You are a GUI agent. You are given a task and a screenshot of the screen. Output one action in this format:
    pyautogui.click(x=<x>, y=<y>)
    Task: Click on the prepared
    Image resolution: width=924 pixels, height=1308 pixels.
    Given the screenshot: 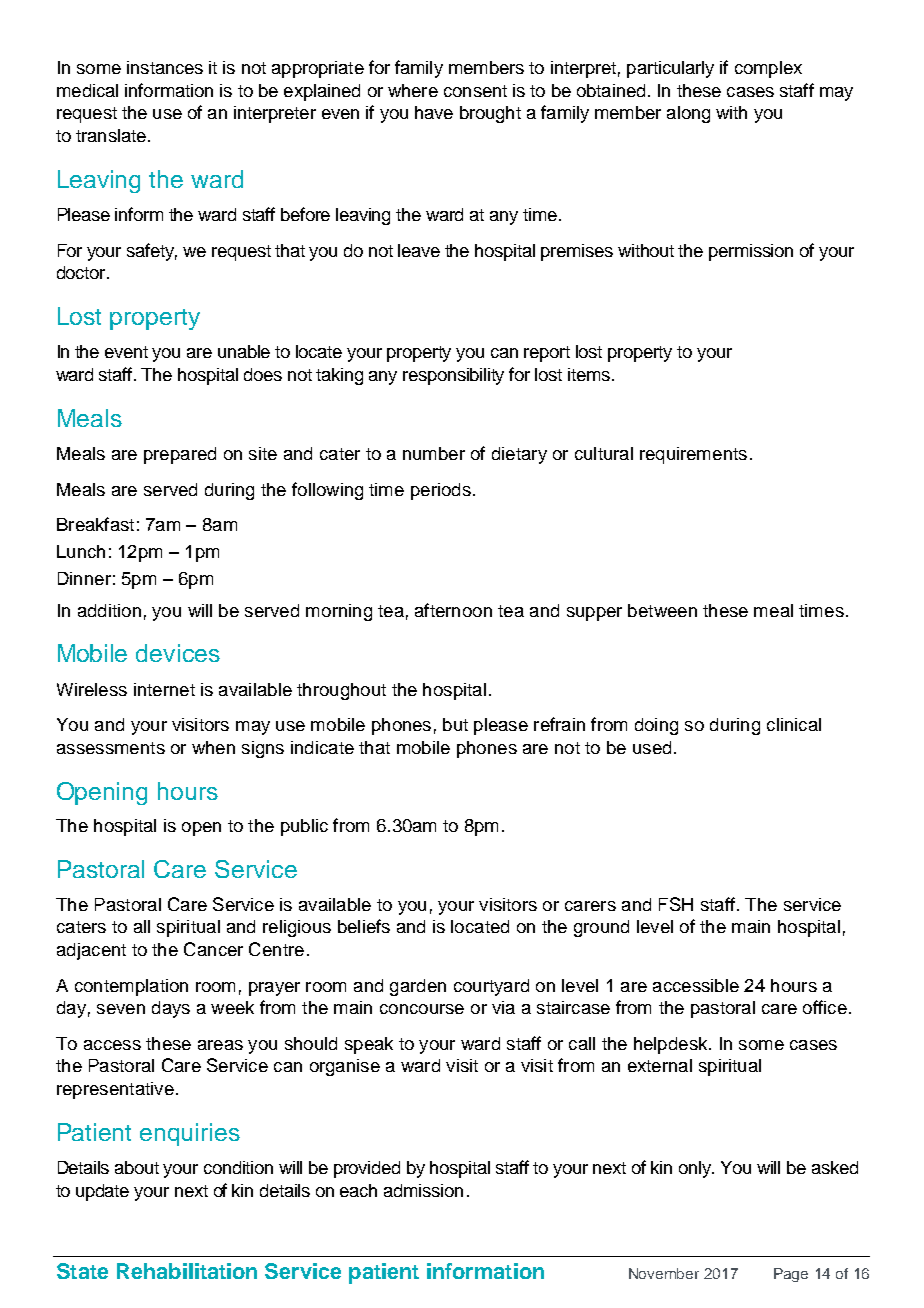 What is the action you would take?
    pyautogui.click(x=180, y=455)
